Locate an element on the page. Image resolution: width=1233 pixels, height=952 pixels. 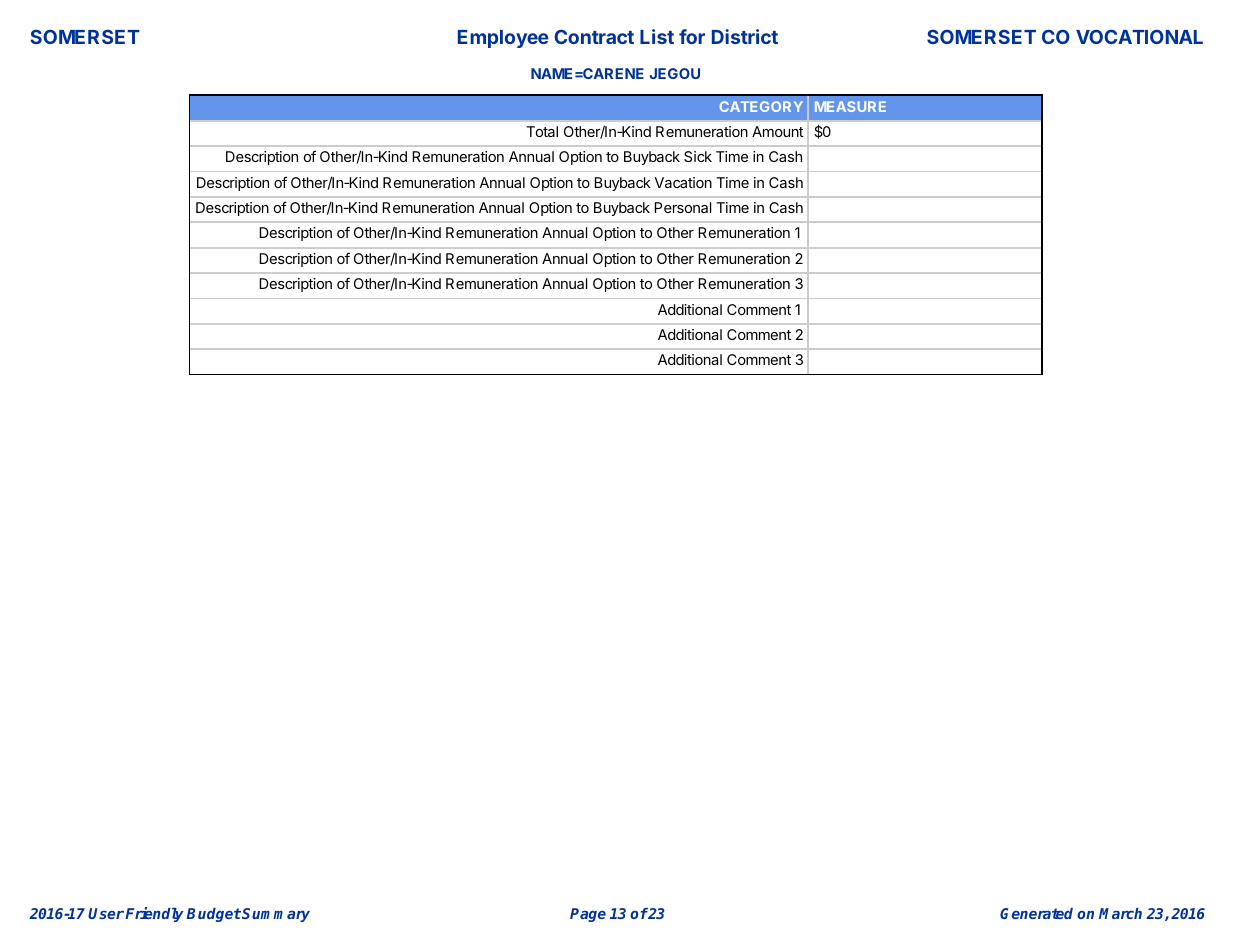
Generated is located at coordinates (1036, 913).
